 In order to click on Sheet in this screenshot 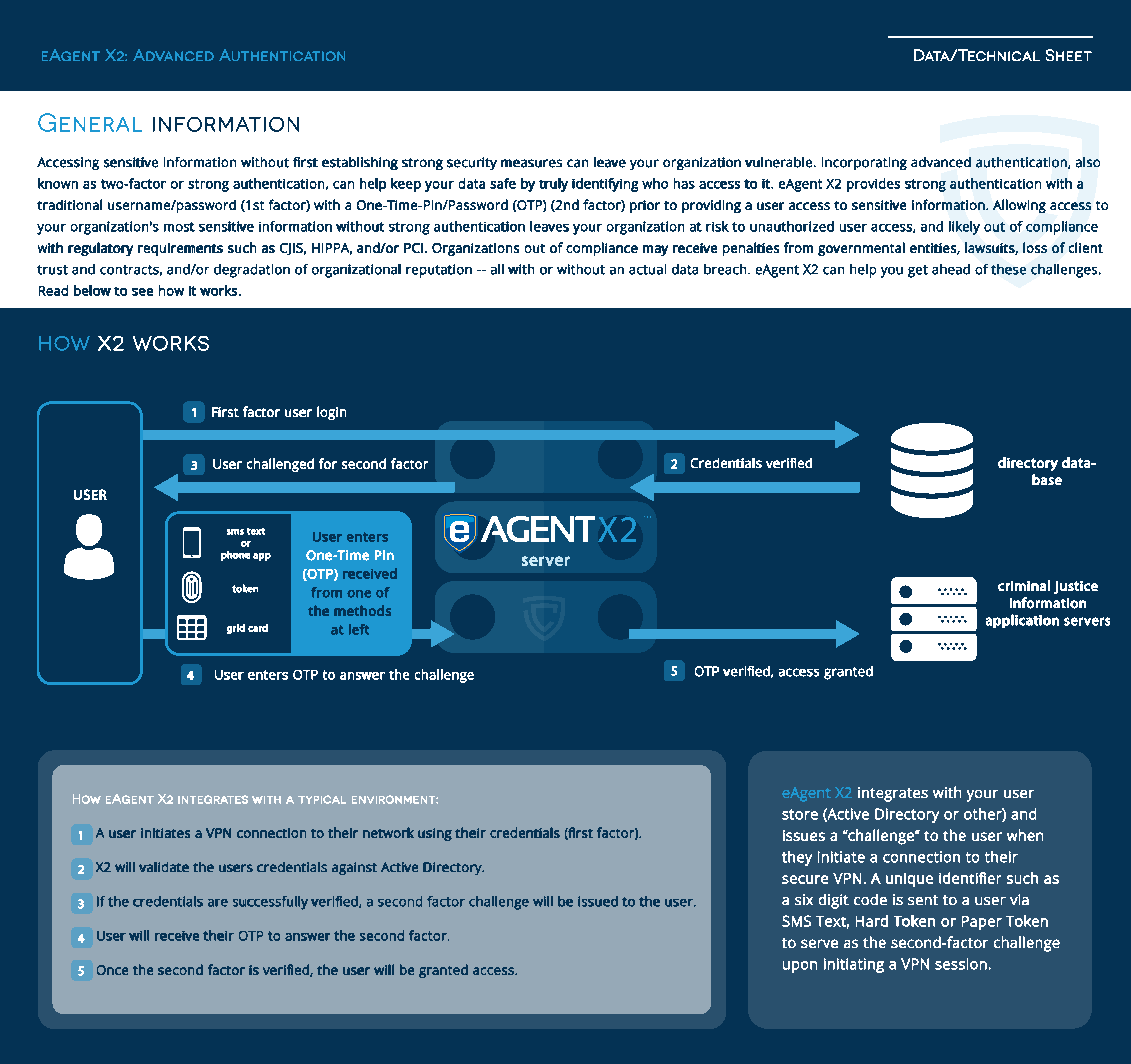, I will do `click(1069, 55)`.
